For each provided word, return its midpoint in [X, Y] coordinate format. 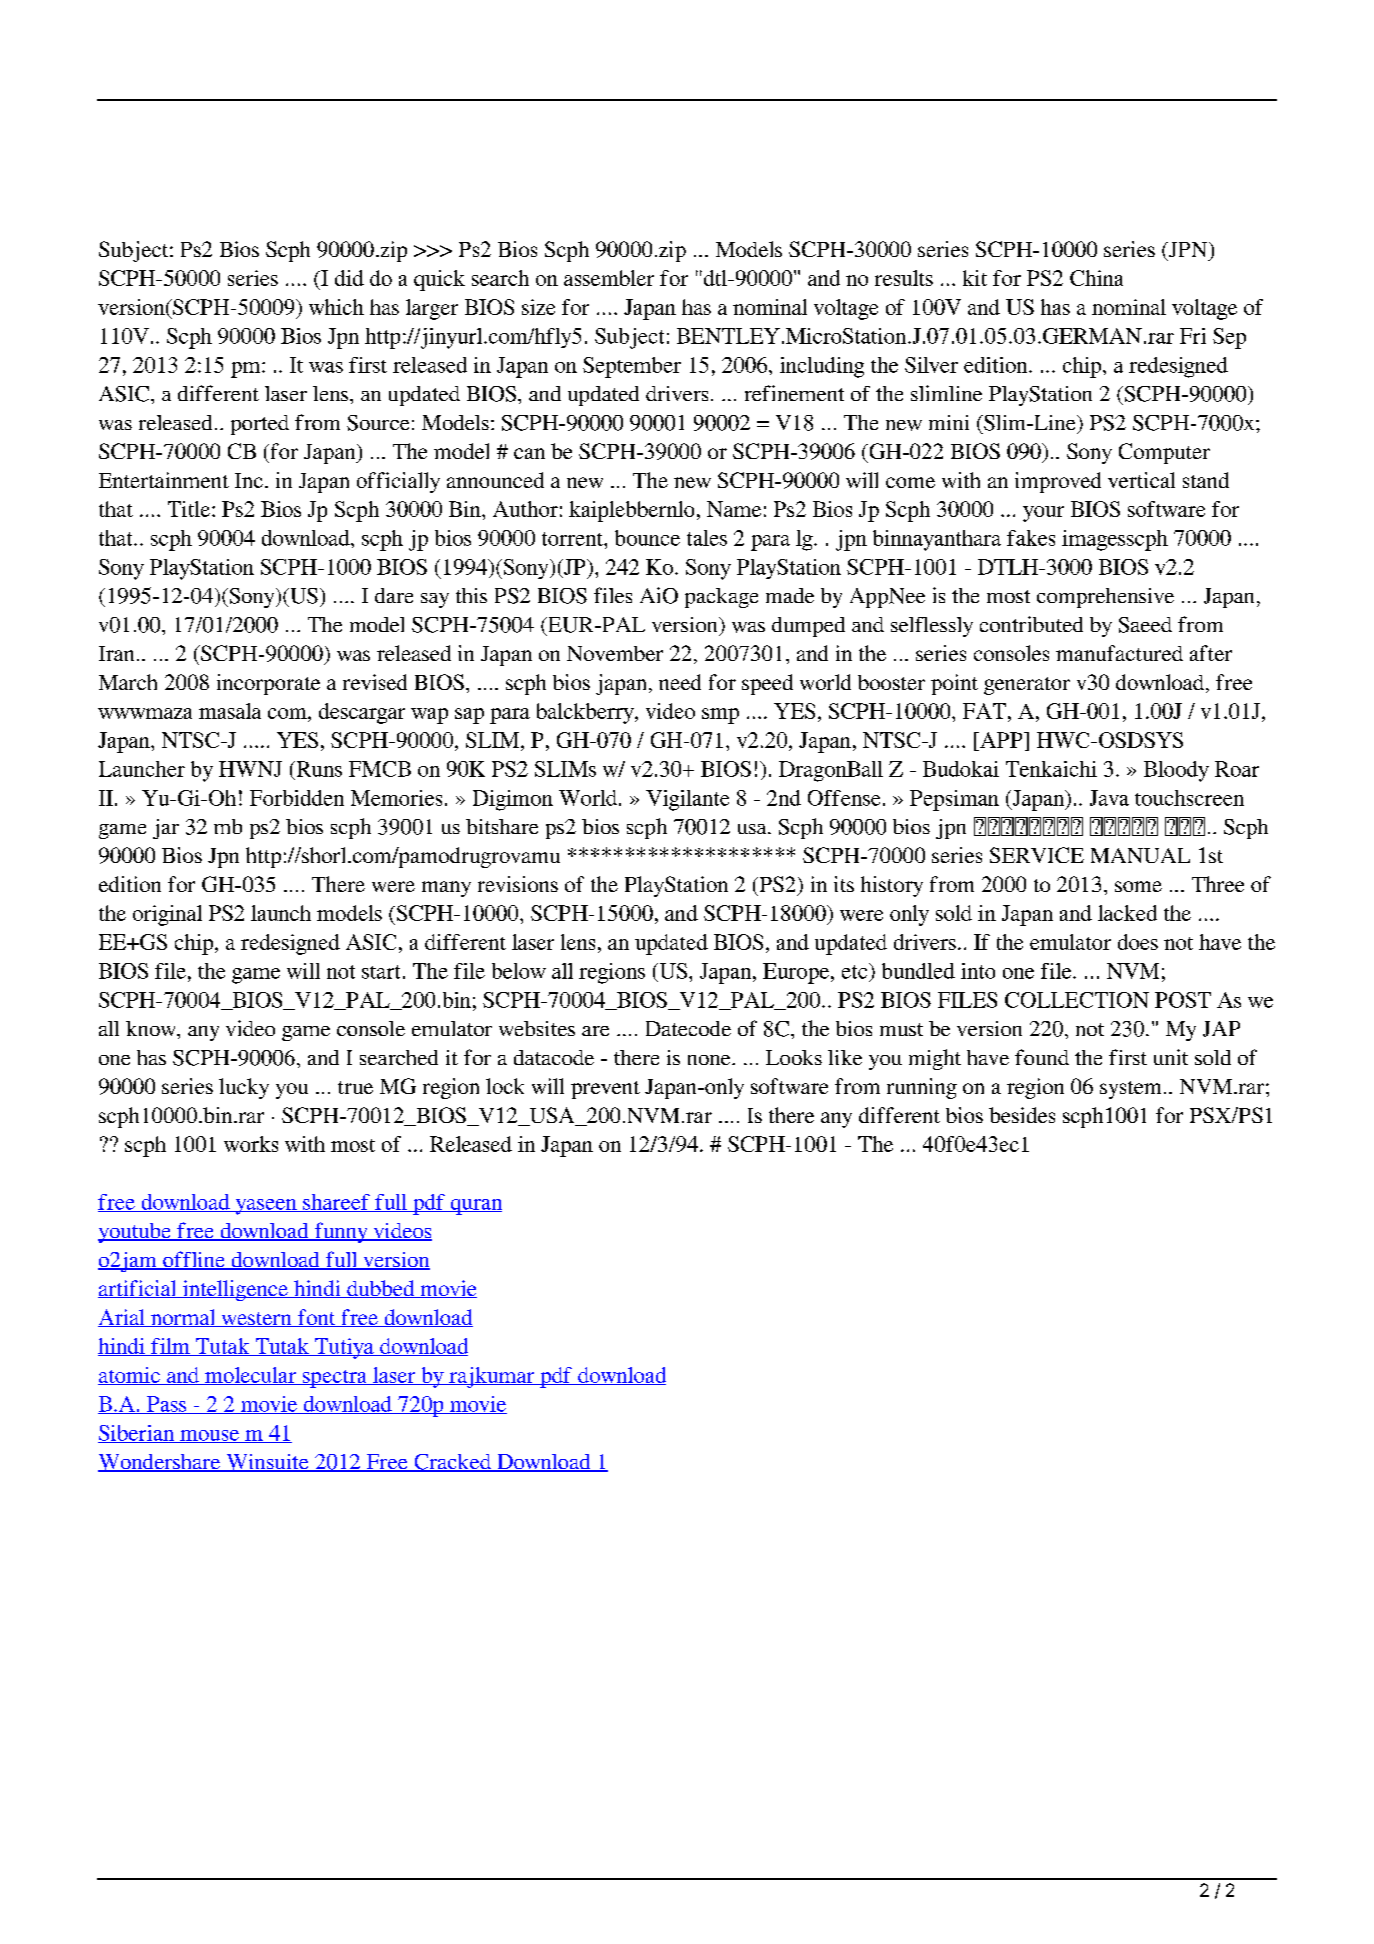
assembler [609, 278]
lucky [244, 1088]
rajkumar [492, 1377]
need [680, 682]
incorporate [268, 684]
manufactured [1119, 653]
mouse [209, 1436]
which [336, 307]
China [1096, 278]
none [710, 1060]
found [1042, 1057]
